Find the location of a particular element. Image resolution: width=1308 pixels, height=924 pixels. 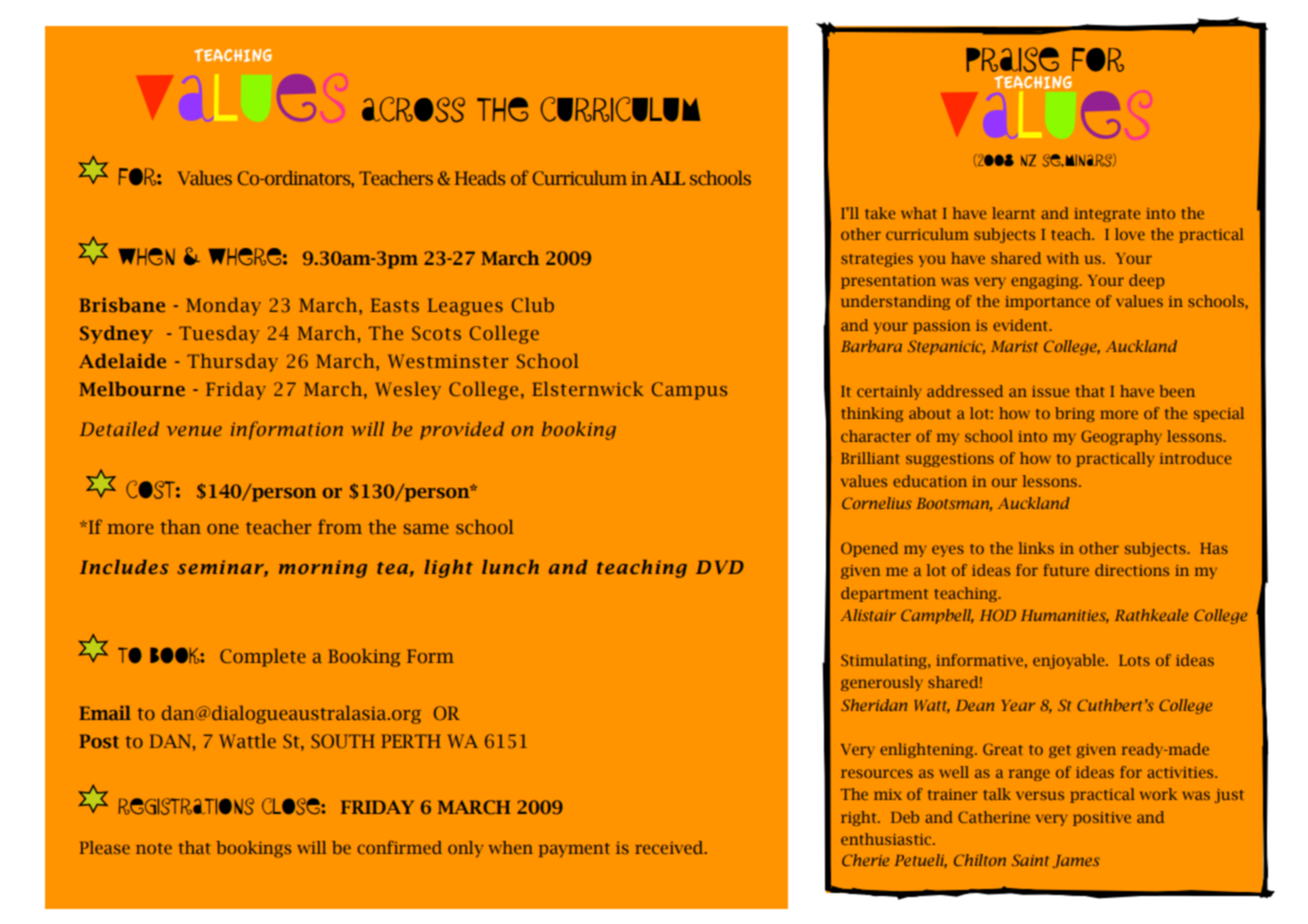

Heads is located at coordinates (480, 178).
